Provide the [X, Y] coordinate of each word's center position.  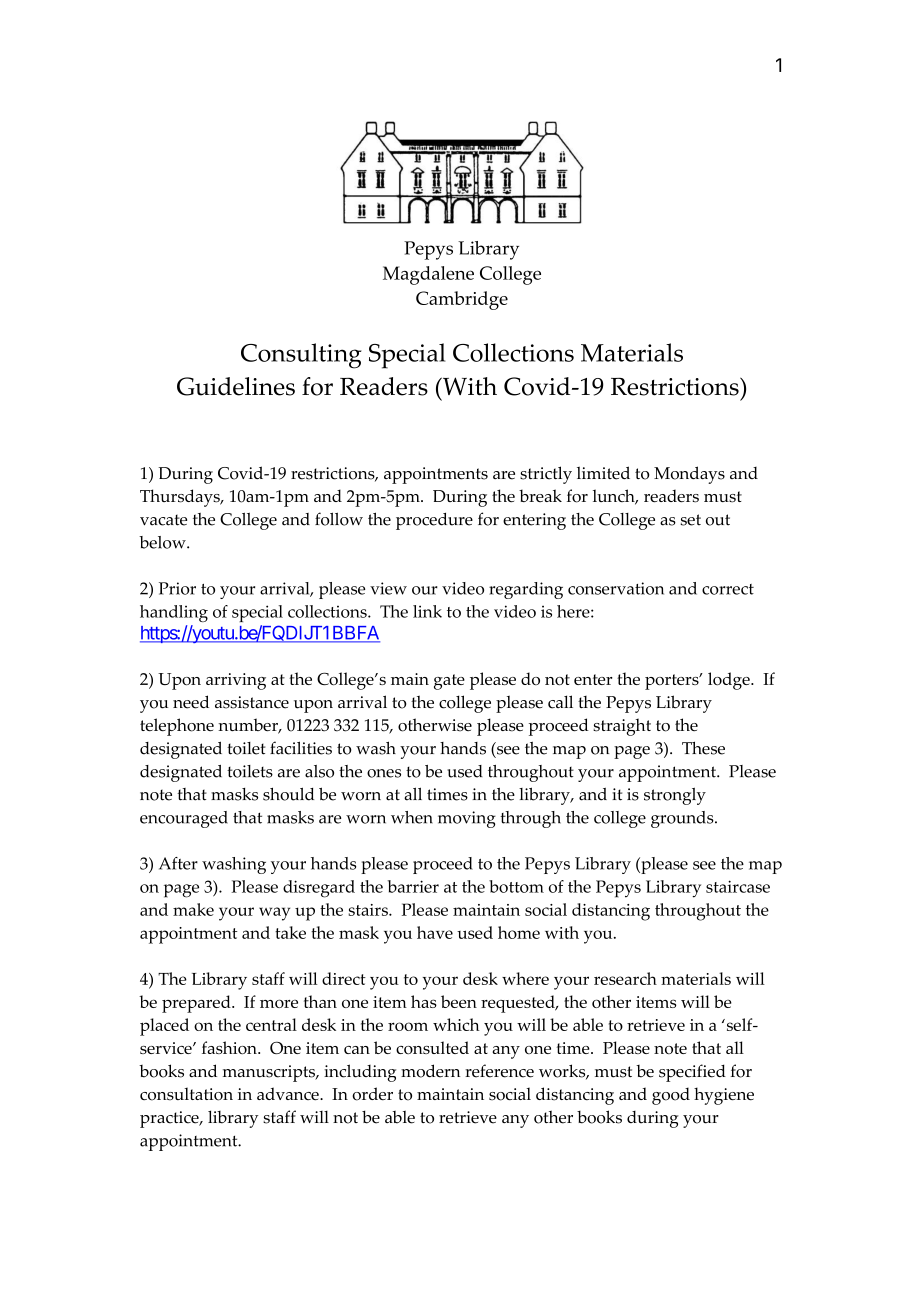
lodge [730, 681]
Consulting [301, 356]
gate [449, 682]
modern [430, 1071]
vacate [163, 520]
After [178, 863]
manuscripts [270, 1073]
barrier [413, 886]
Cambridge [462, 300]
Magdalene [428, 275]
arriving [236, 681]
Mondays [689, 475]
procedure [434, 521]
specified [692, 1073]
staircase [738, 886]
